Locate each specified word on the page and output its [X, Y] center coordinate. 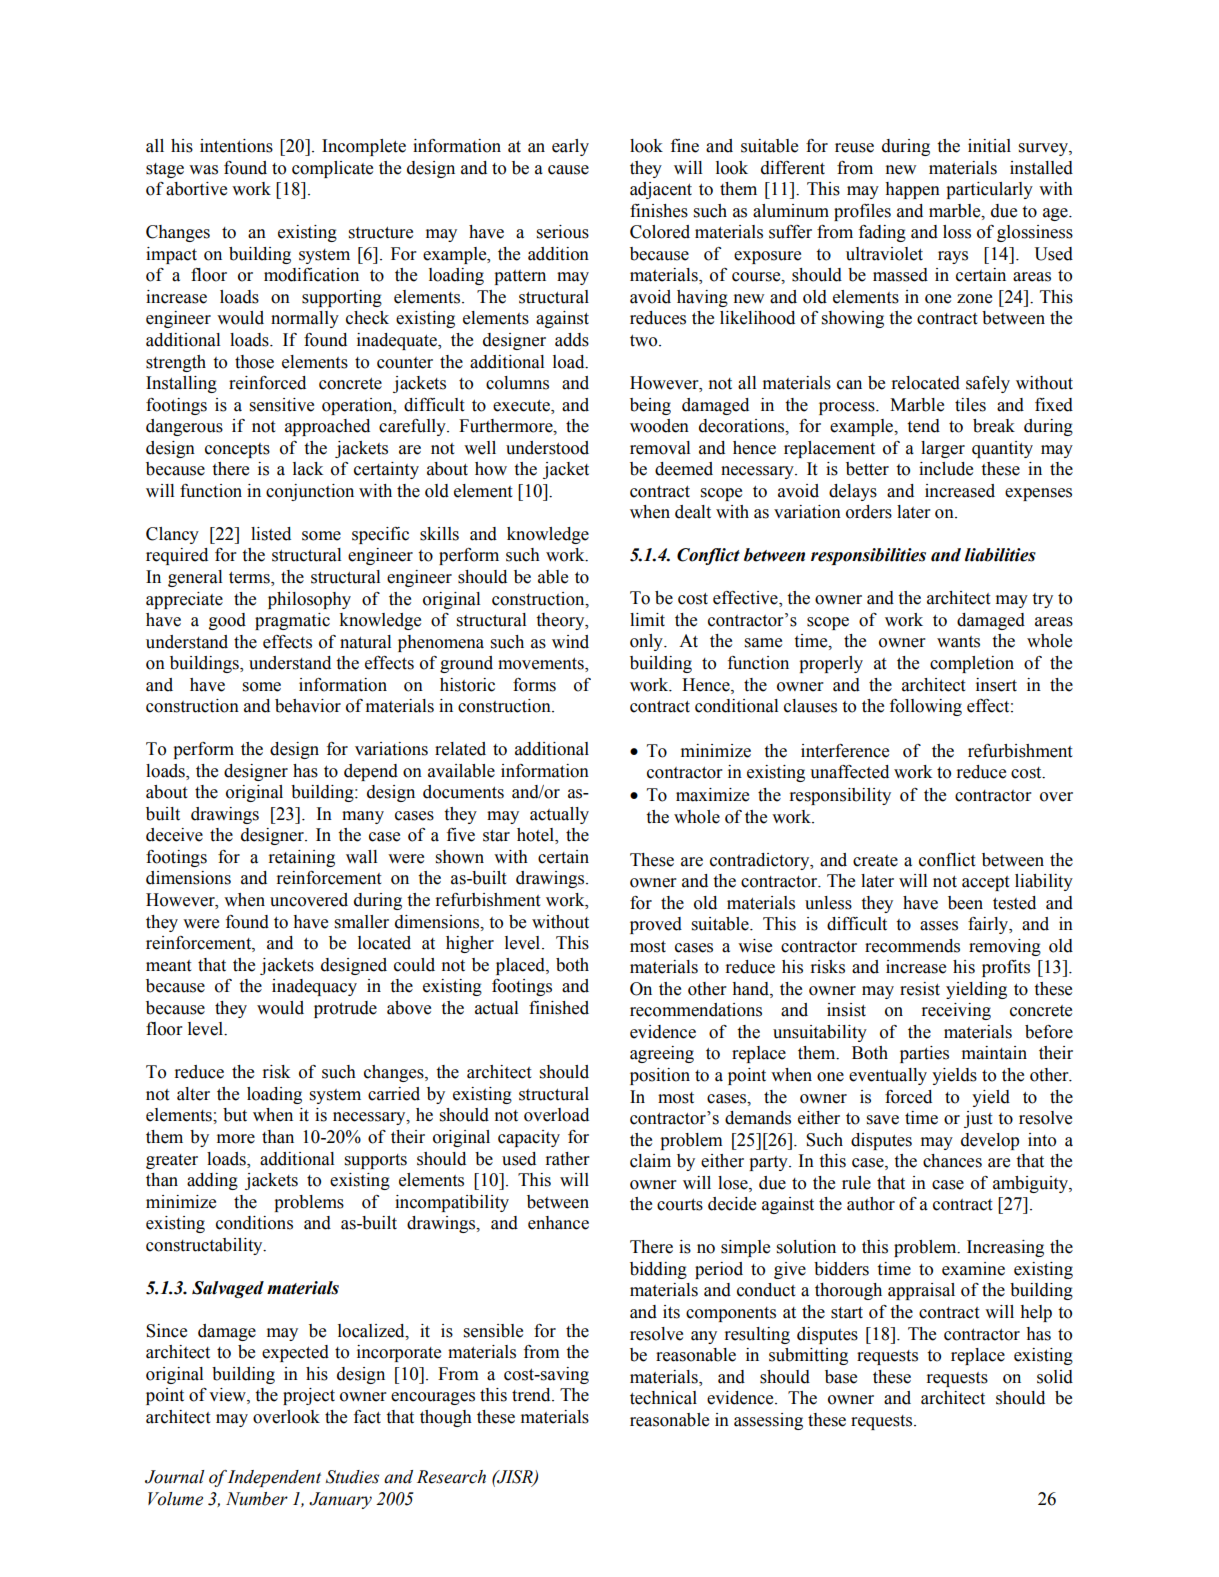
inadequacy [314, 987]
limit [647, 620]
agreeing [662, 1054]
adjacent [661, 190]
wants [958, 642]
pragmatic [292, 621]
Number [257, 1499]
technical [663, 1398]
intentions [236, 146]
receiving [956, 1011]
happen [912, 190]
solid [1055, 1377]
